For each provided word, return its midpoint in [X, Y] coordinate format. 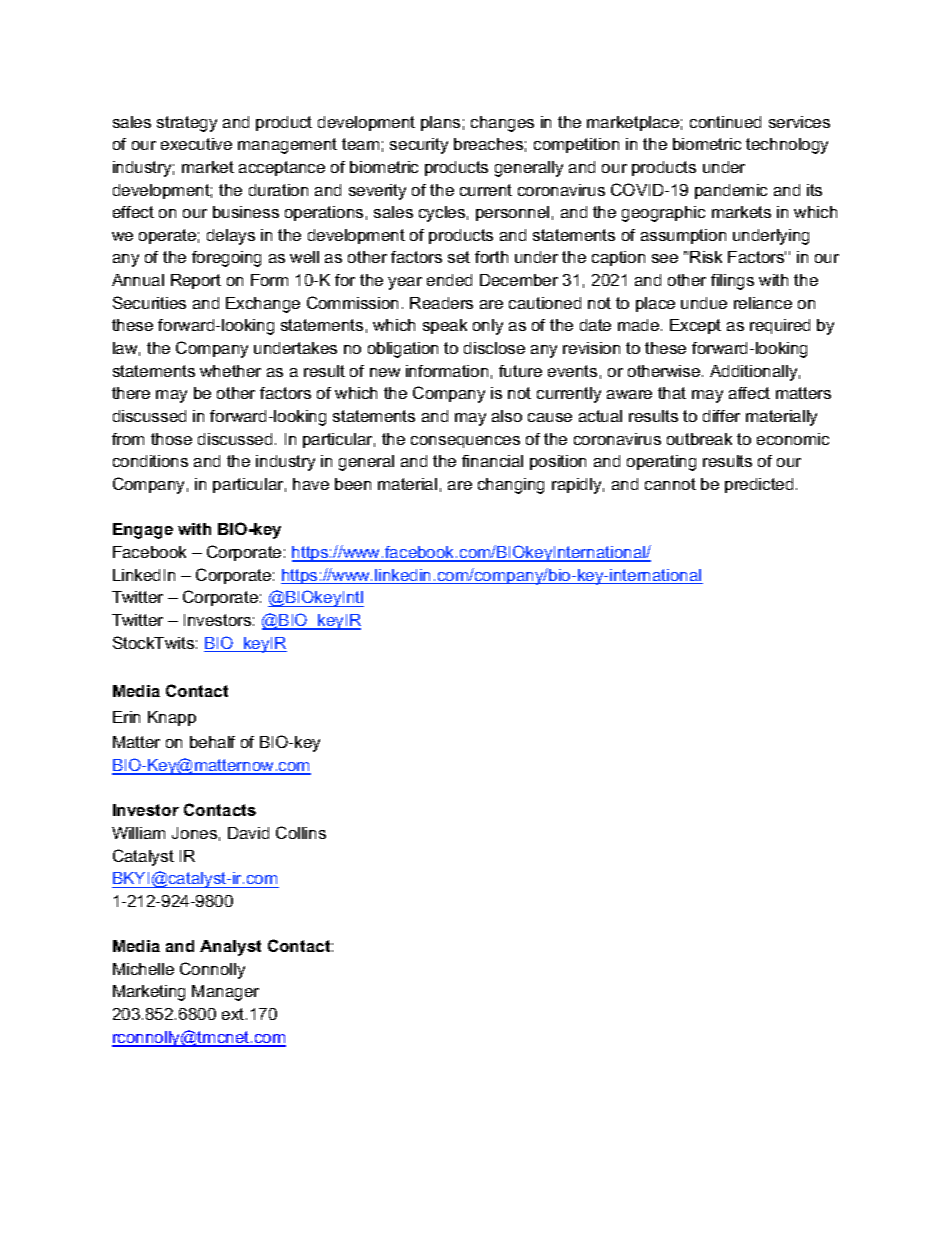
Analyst [230, 948]
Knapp [172, 718]
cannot [670, 484]
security [419, 146]
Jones [194, 833]
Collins [301, 832]
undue [704, 303]
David [248, 833]
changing [511, 486]
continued [725, 122]
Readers [441, 303]
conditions [150, 461]
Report [196, 281]
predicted [759, 485]
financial [492, 461]
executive [196, 144]
